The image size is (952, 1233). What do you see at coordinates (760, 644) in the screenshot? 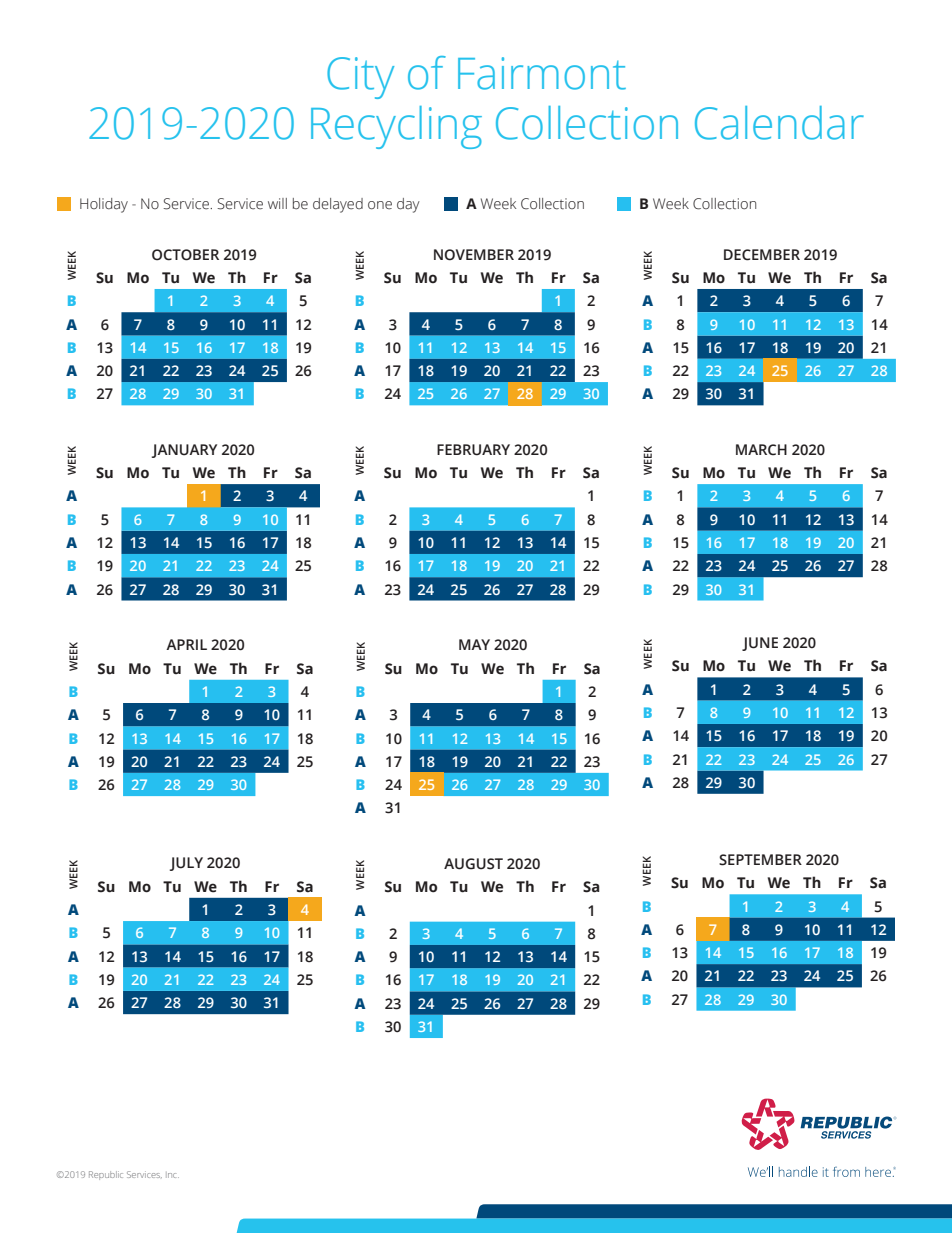
I see `JUNE` at bounding box center [760, 644].
